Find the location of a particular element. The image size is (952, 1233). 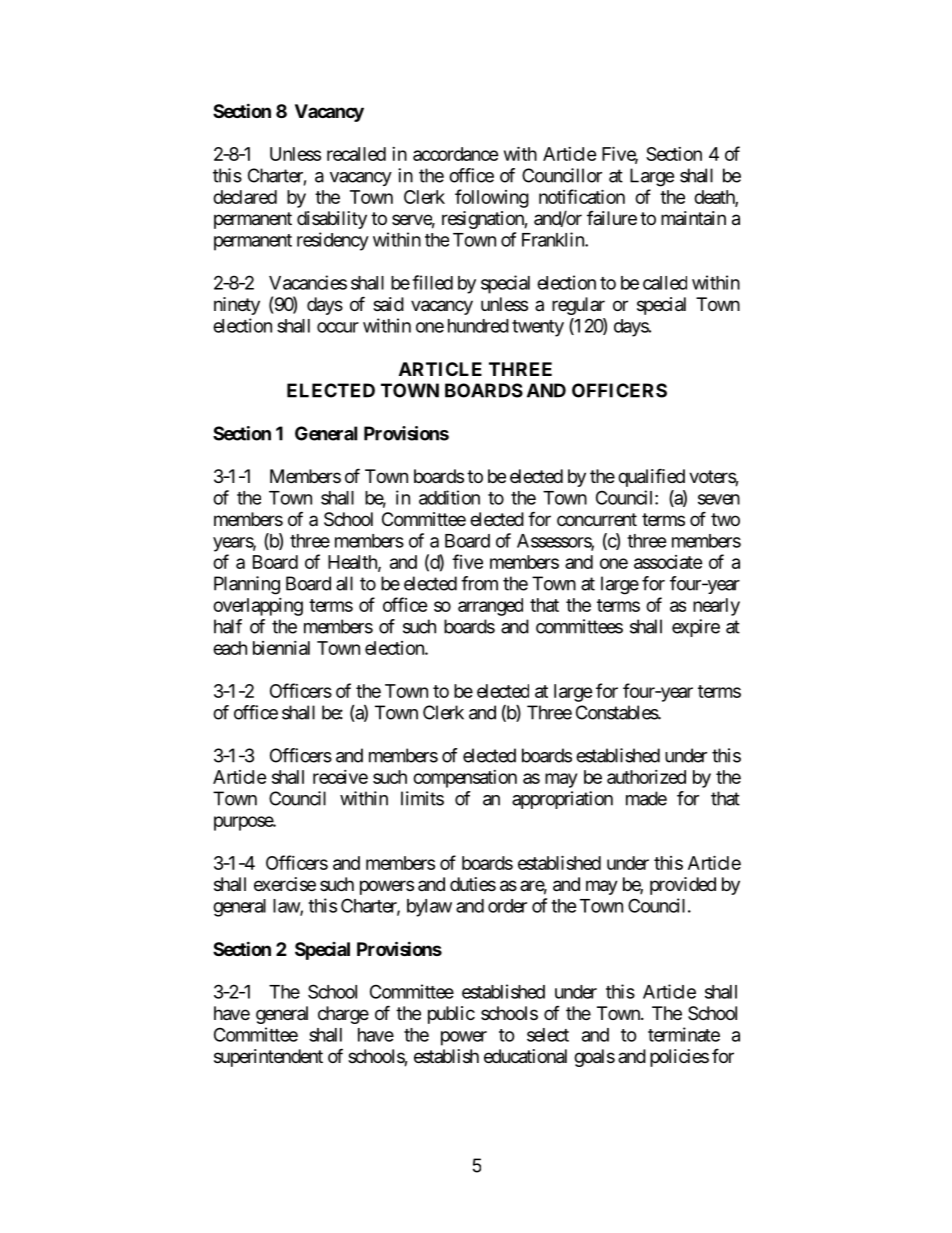

overlapping is located at coordinates (258, 607).
